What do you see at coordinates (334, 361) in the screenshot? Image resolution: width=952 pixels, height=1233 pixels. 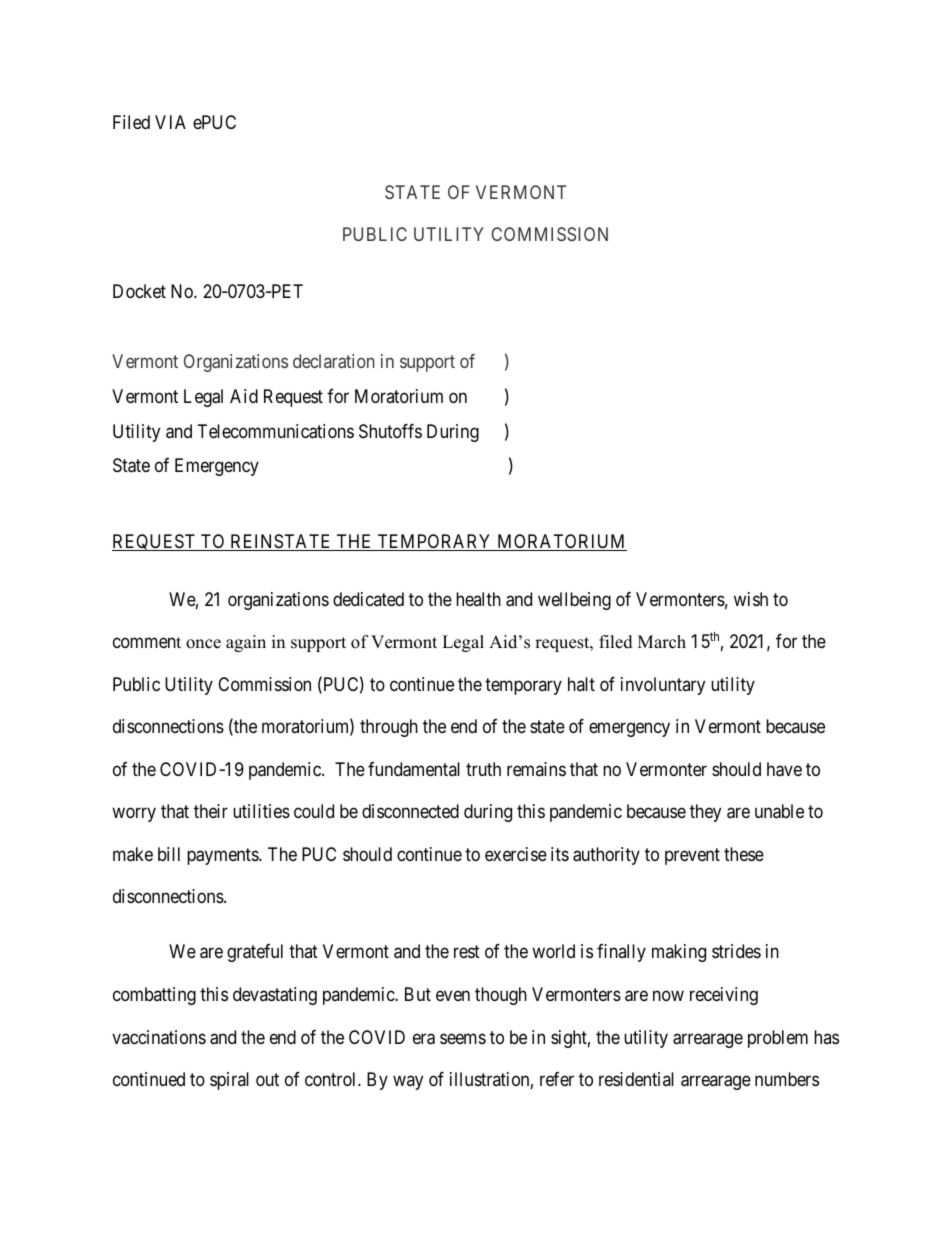 I see `declaration` at bounding box center [334, 361].
